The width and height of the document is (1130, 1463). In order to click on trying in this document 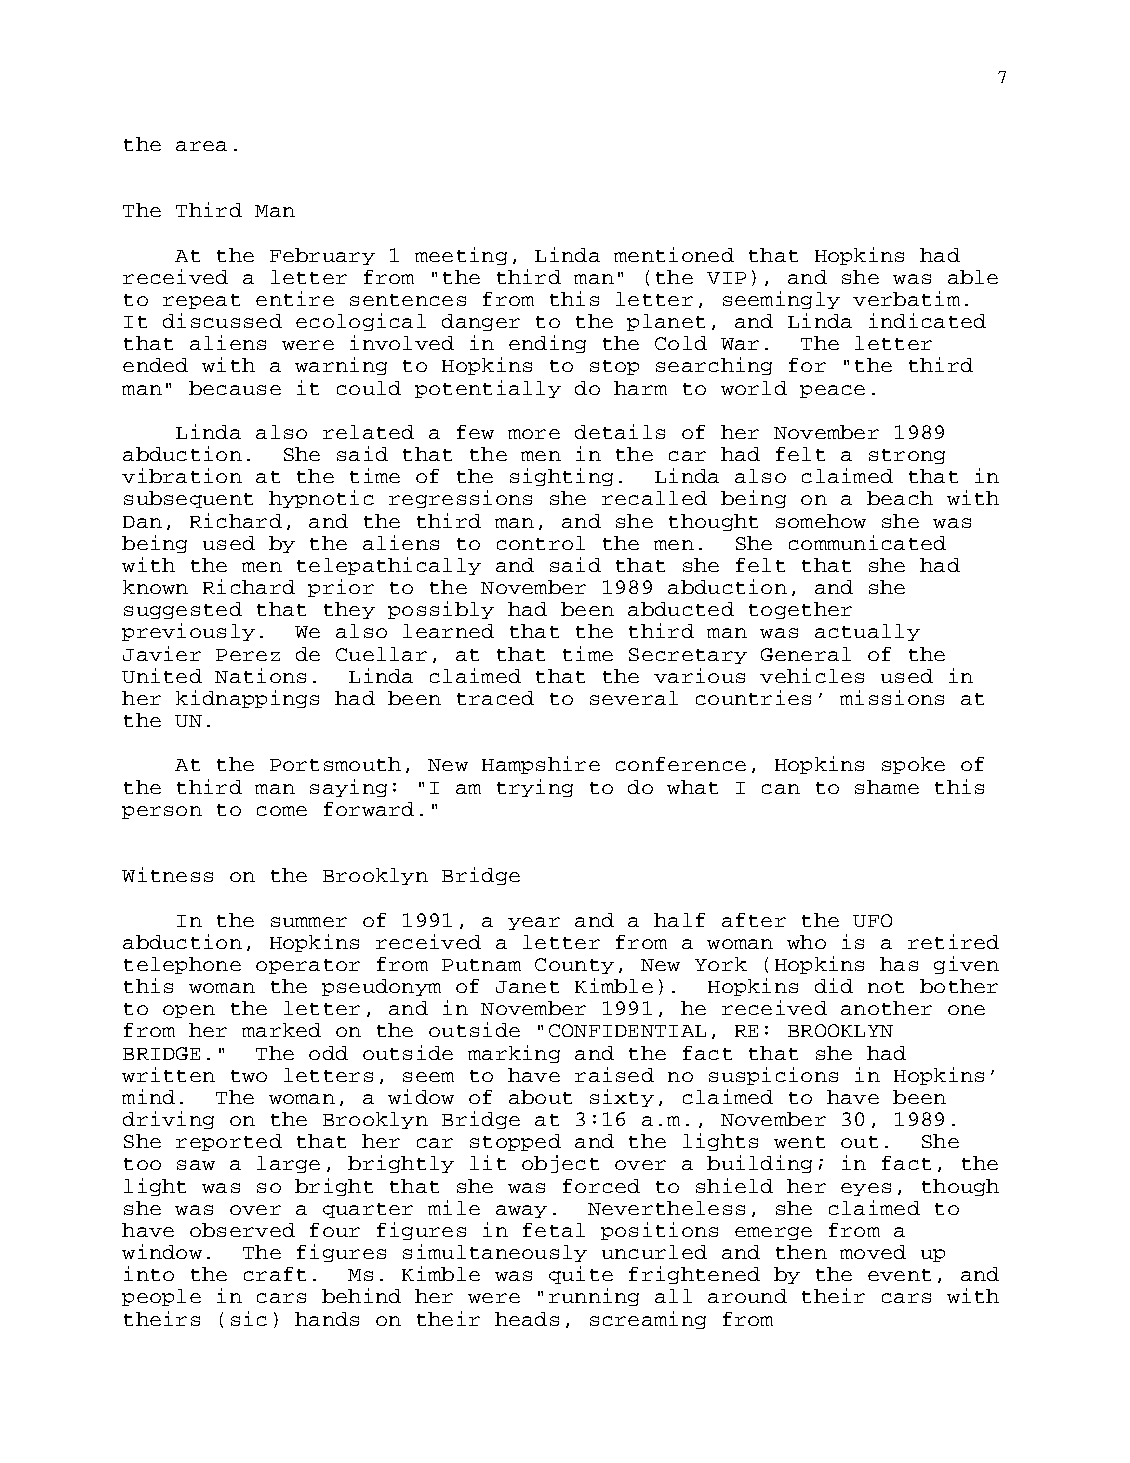, I will do `click(535, 788)`.
